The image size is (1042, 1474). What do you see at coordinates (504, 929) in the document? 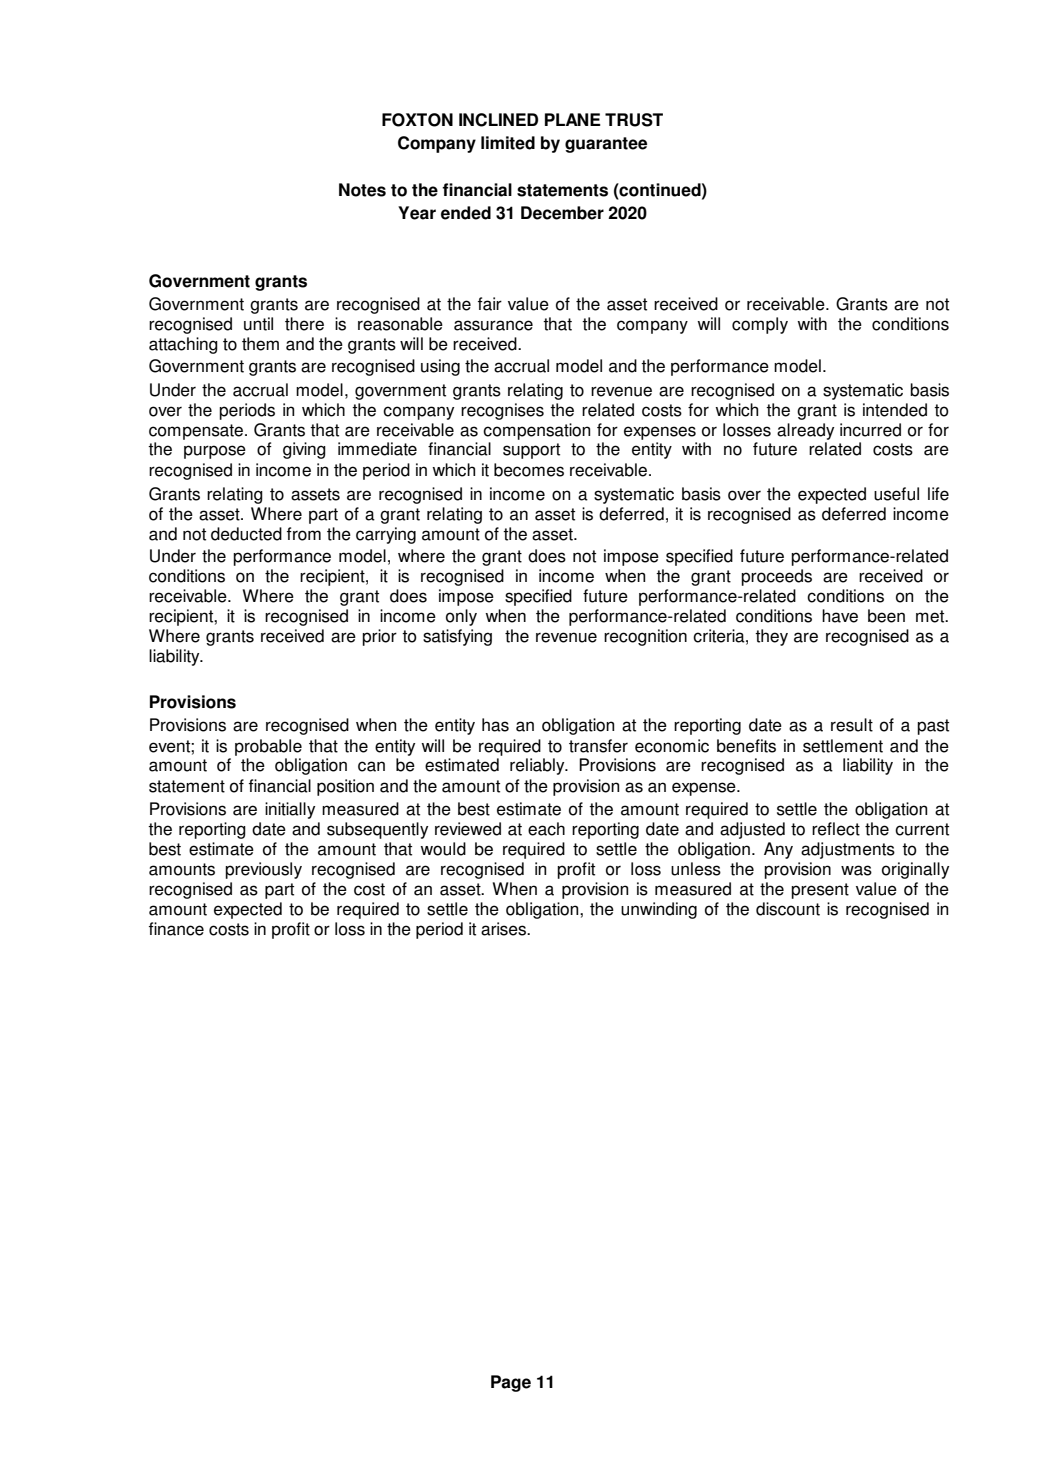
I see `arises` at bounding box center [504, 929].
